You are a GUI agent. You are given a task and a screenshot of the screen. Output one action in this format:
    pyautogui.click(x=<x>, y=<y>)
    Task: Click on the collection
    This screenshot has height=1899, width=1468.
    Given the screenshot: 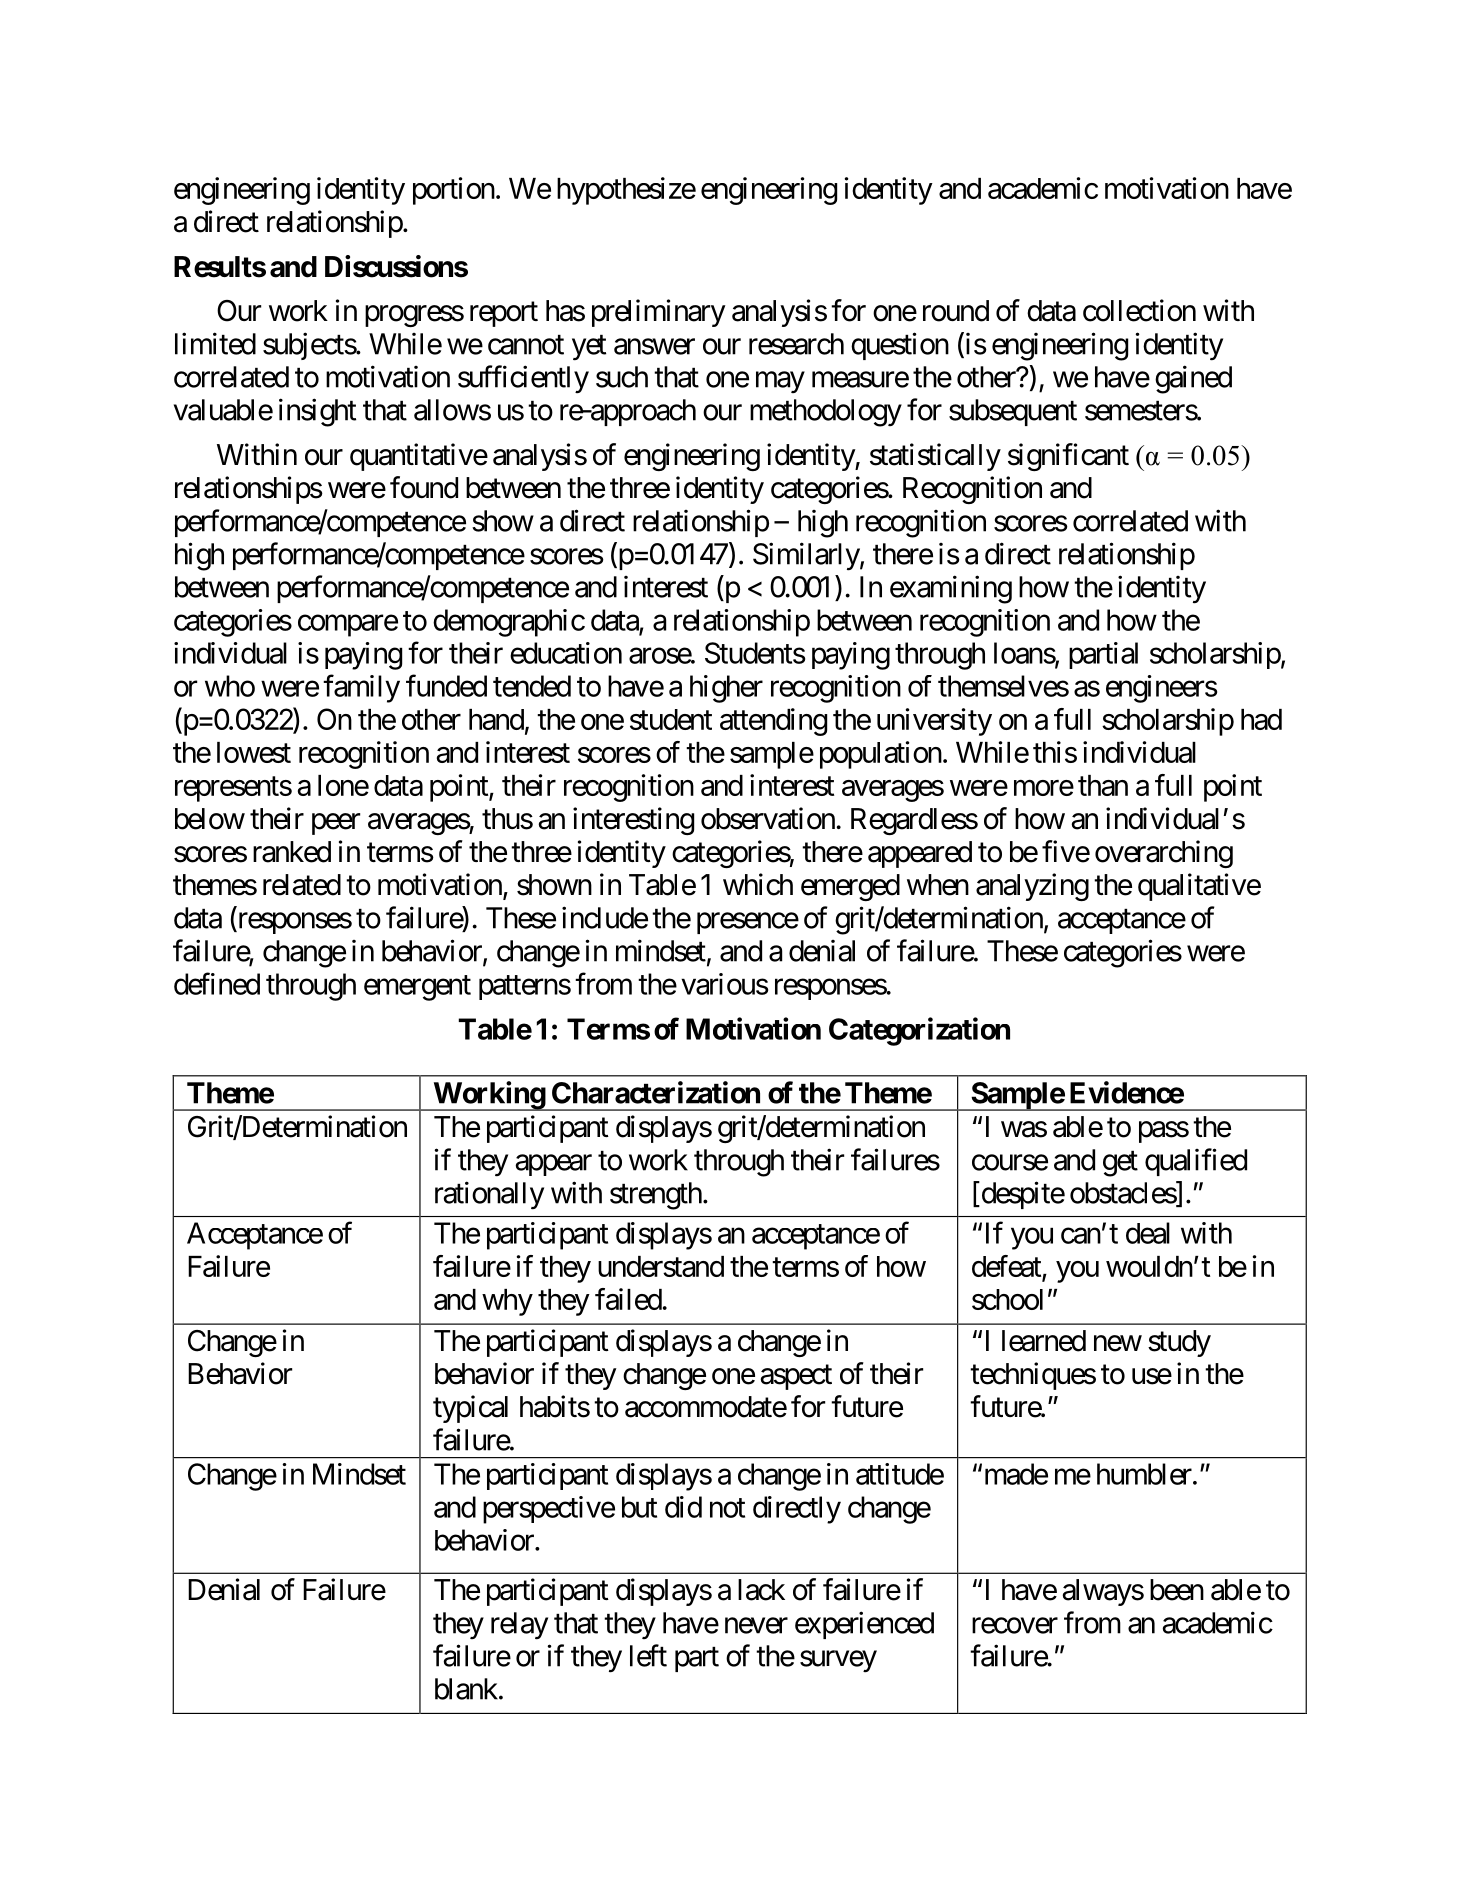 What is the action you would take?
    pyautogui.click(x=1139, y=310)
